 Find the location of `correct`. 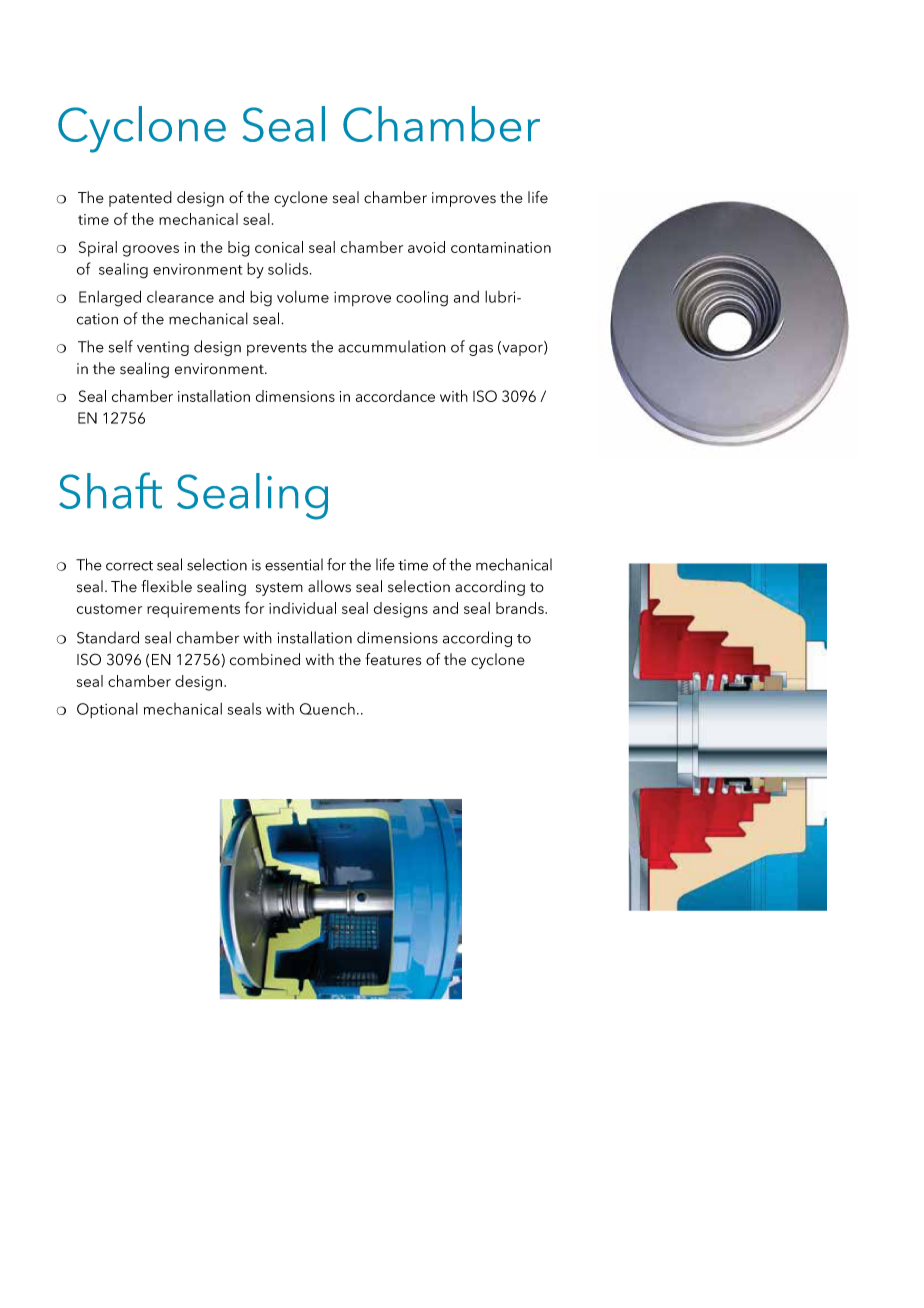

correct is located at coordinates (129, 566).
